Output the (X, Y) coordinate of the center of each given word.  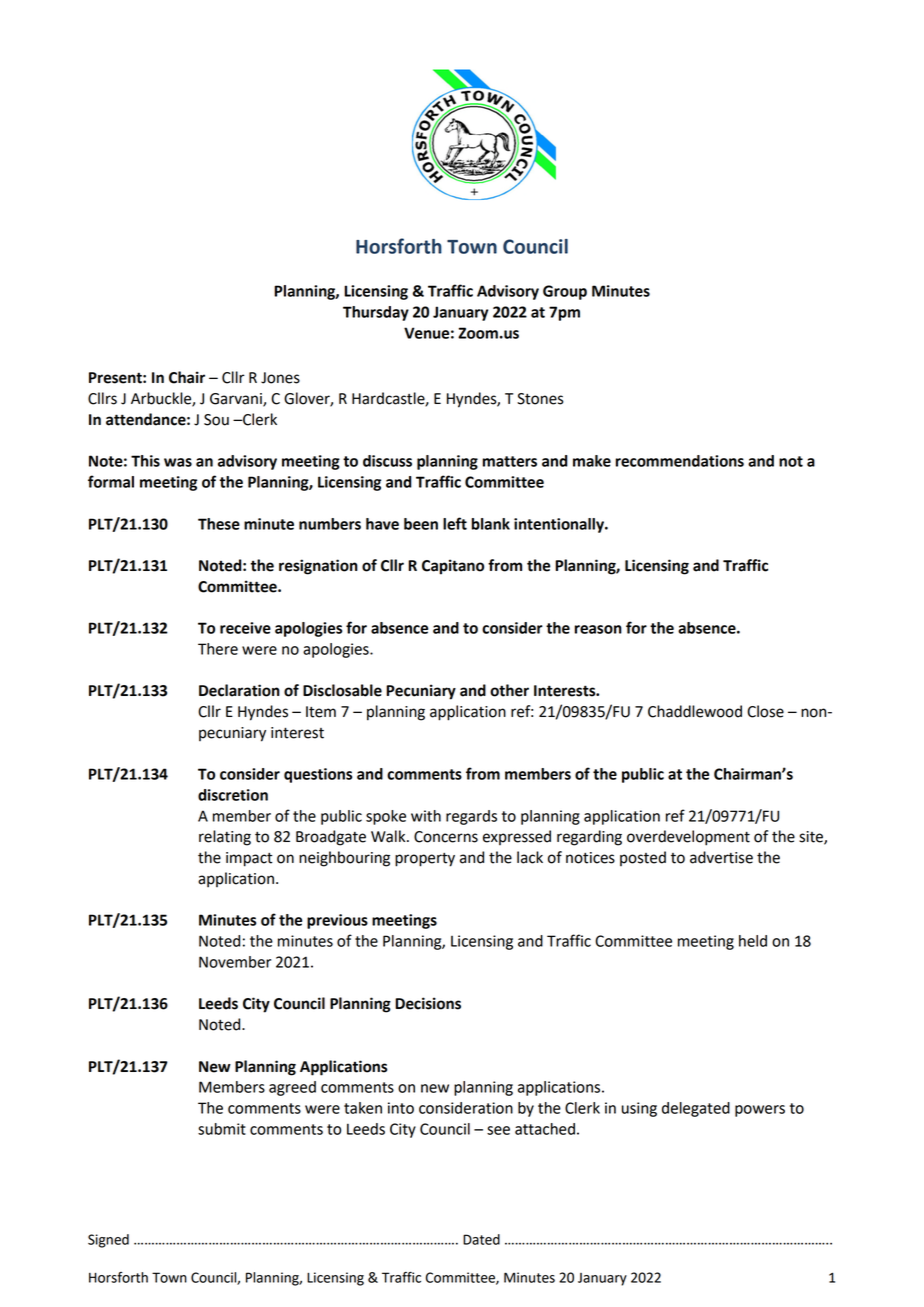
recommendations (680, 461)
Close (765, 711)
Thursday (376, 313)
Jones (280, 378)
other (509, 690)
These (219, 524)
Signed (108, 1241)
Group (565, 292)
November (235, 962)
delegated (696, 1109)
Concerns (446, 837)
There (218, 649)
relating (225, 838)
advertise (721, 857)
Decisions (428, 1003)
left (455, 523)
